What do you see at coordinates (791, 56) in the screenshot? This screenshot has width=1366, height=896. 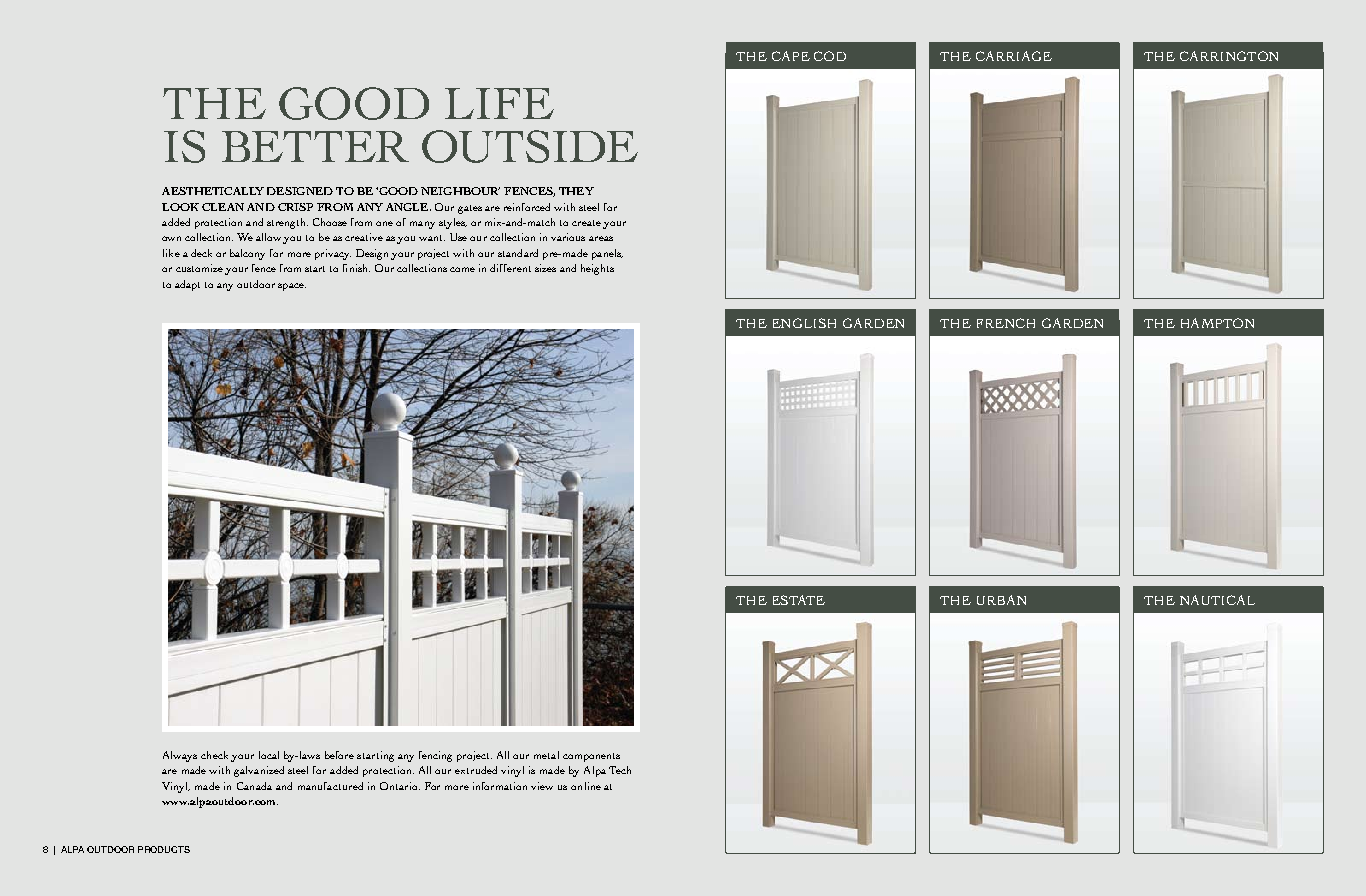 I see `cape` at bounding box center [791, 56].
